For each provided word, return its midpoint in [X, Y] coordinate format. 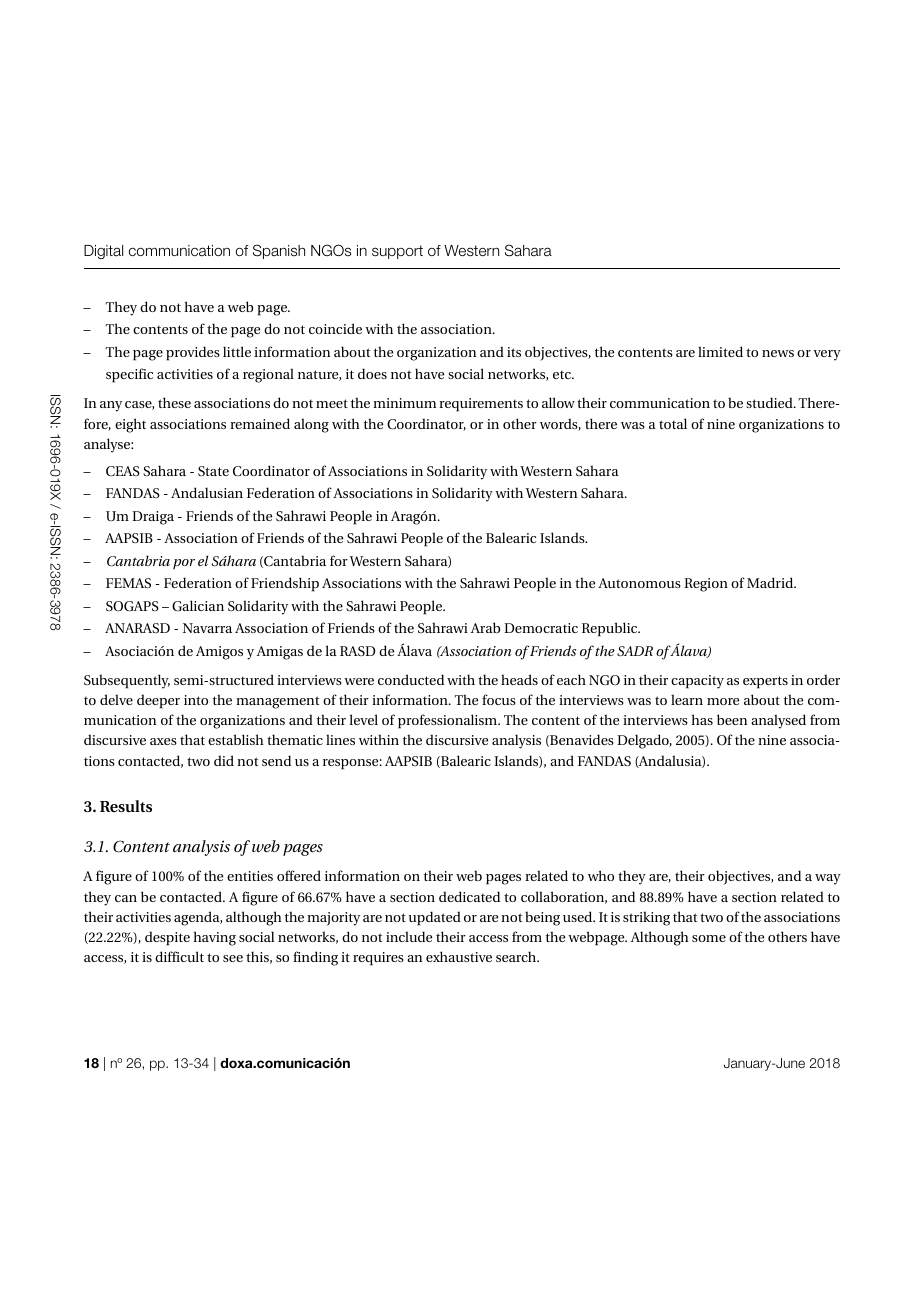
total [673, 423]
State [213, 471]
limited [720, 351]
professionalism [449, 721]
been [732, 719]
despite [167, 938]
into [196, 700]
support [397, 252]
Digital [103, 252]
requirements [481, 405]
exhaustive [459, 956]
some [709, 938]
